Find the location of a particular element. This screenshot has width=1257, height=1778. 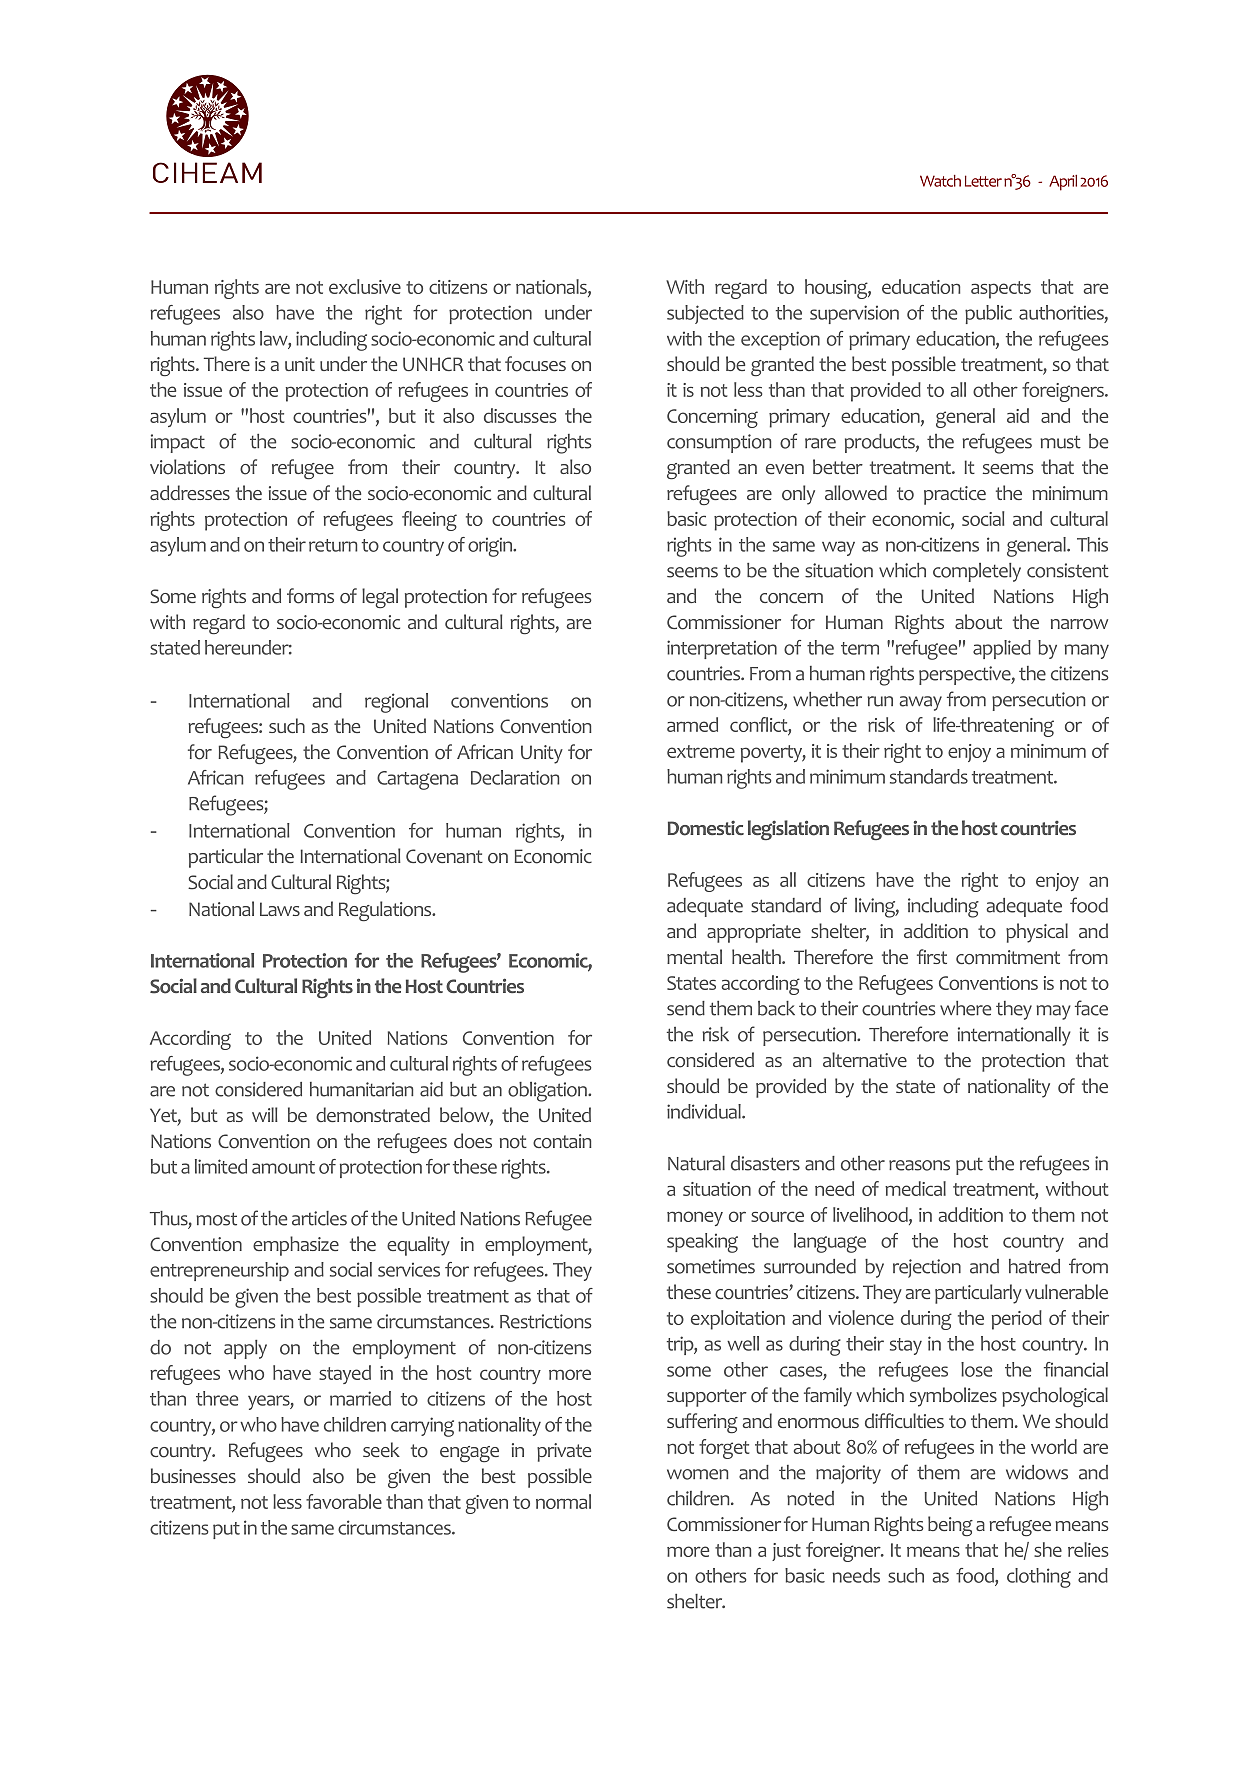

Domestic is located at coordinates (706, 828).
